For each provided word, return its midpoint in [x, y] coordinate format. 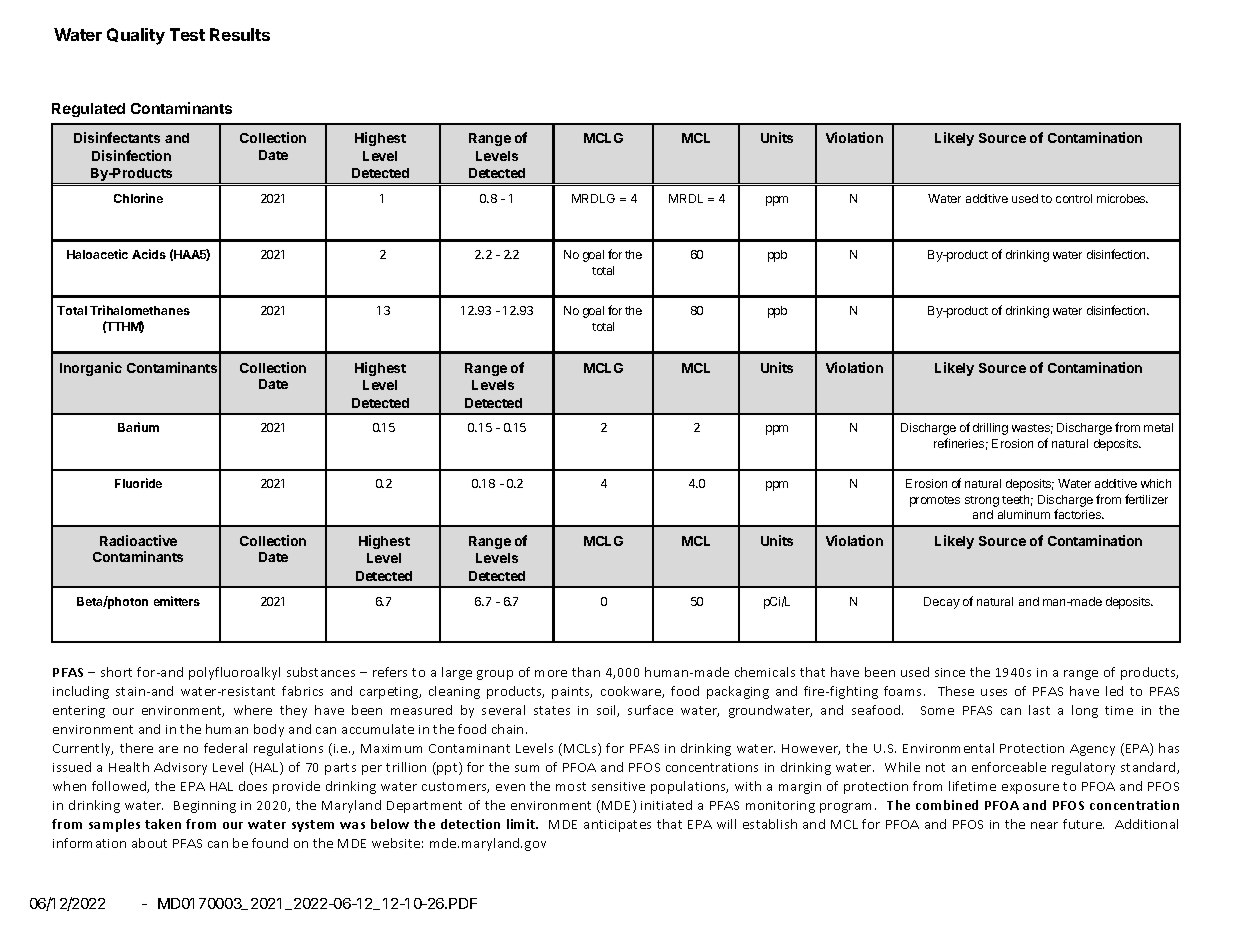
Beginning [205, 807]
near [1044, 825]
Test [187, 34]
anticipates [617, 826]
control [1074, 198]
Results [240, 34]
